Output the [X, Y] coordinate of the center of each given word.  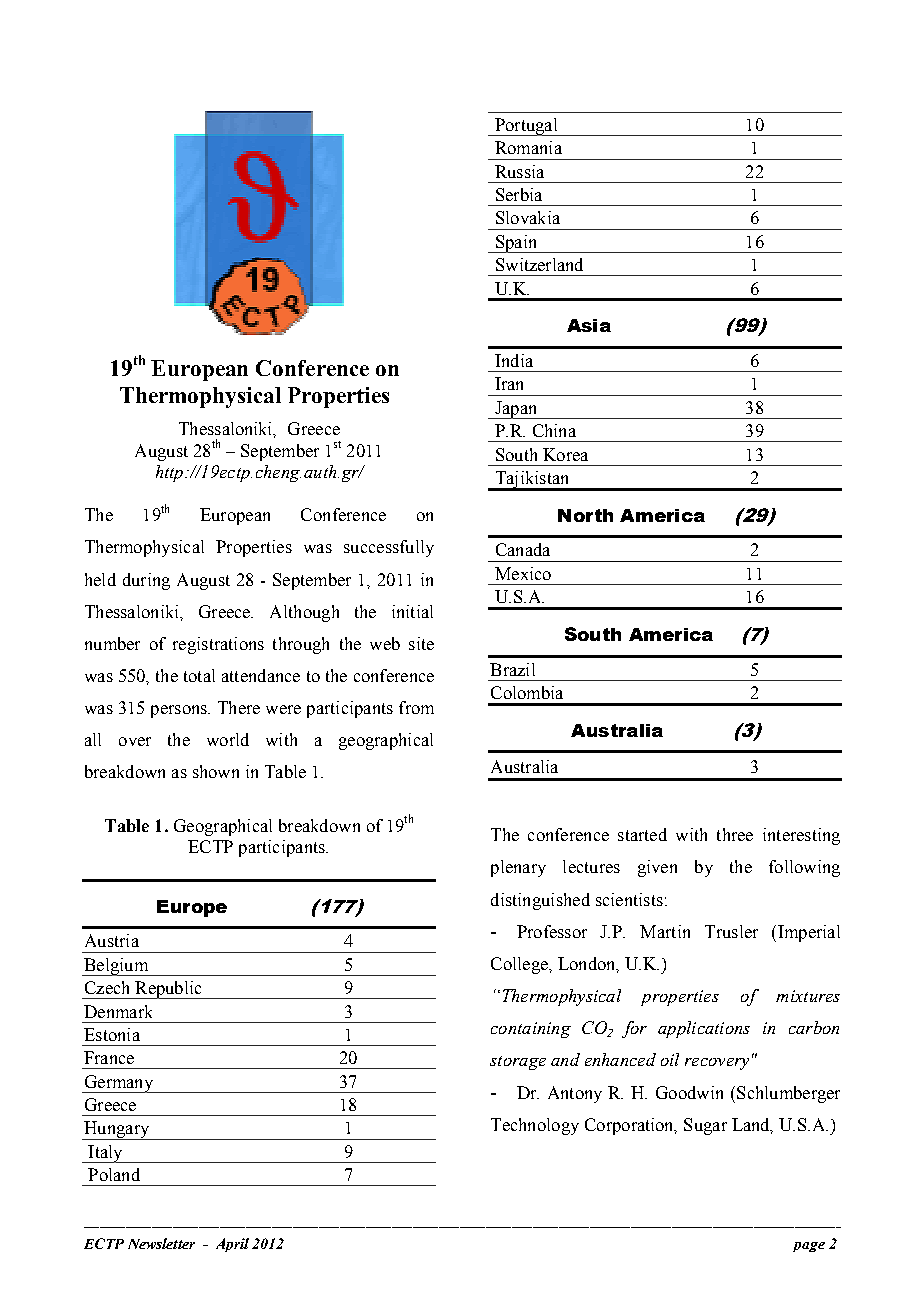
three [735, 834]
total [199, 675]
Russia [519, 171]
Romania [528, 147]
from [416, 707]
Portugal [526, 127]
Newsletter [161, 1243]
